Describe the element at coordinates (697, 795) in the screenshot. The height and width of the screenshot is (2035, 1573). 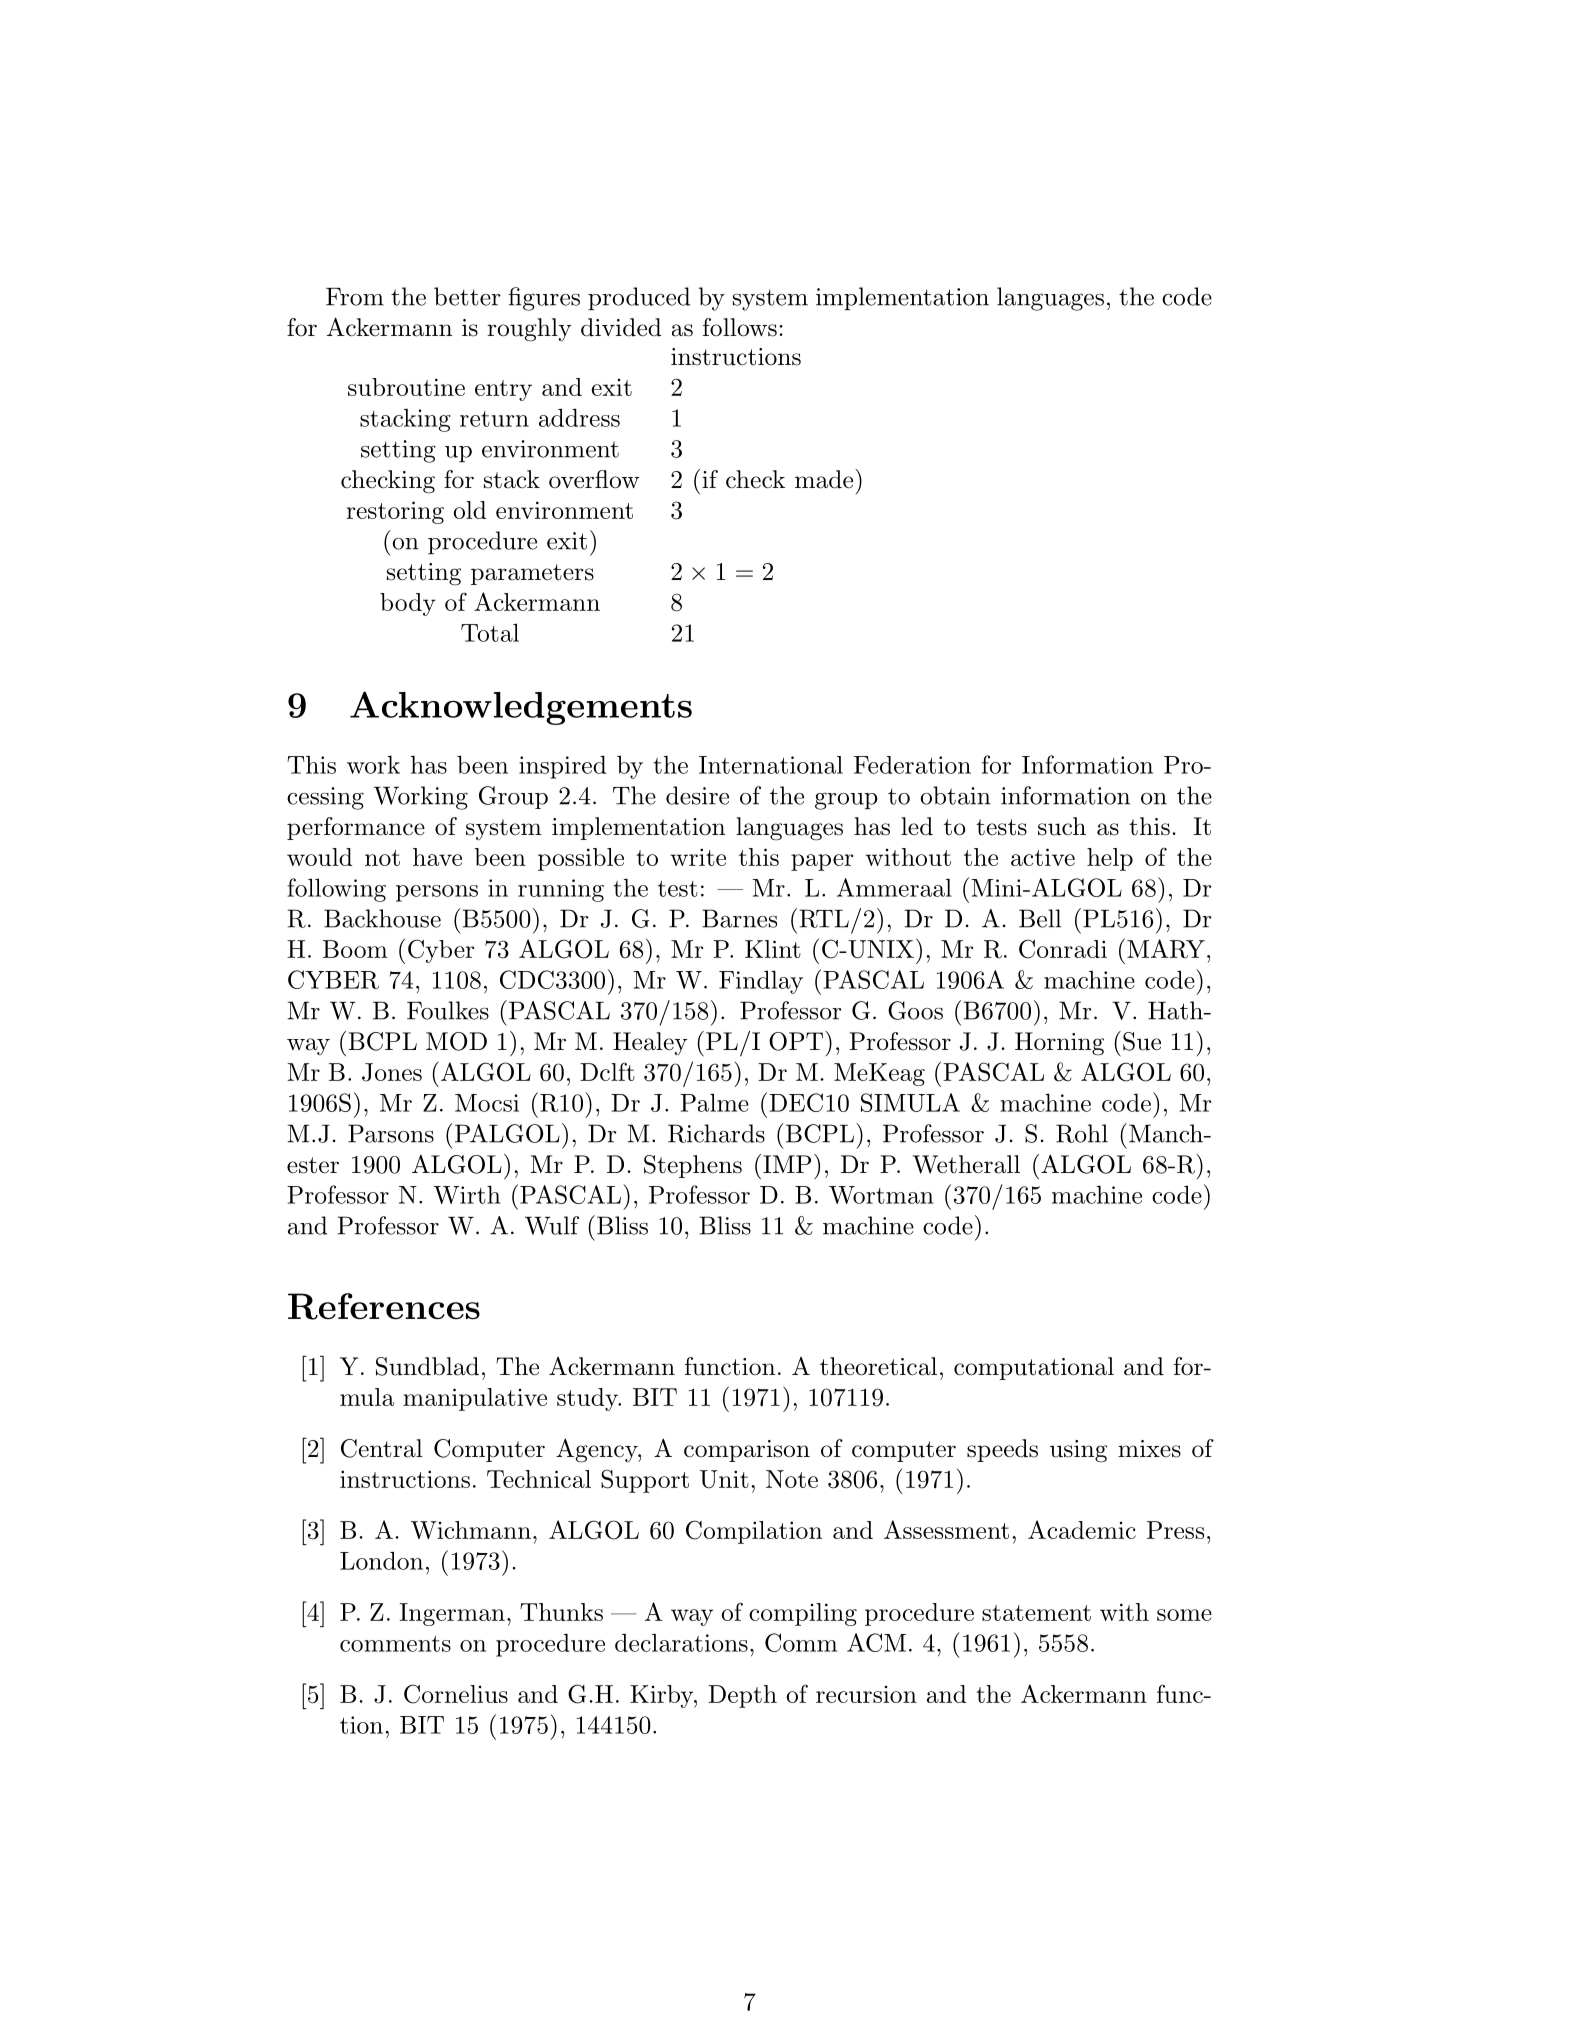
I see `desire` at that location.
